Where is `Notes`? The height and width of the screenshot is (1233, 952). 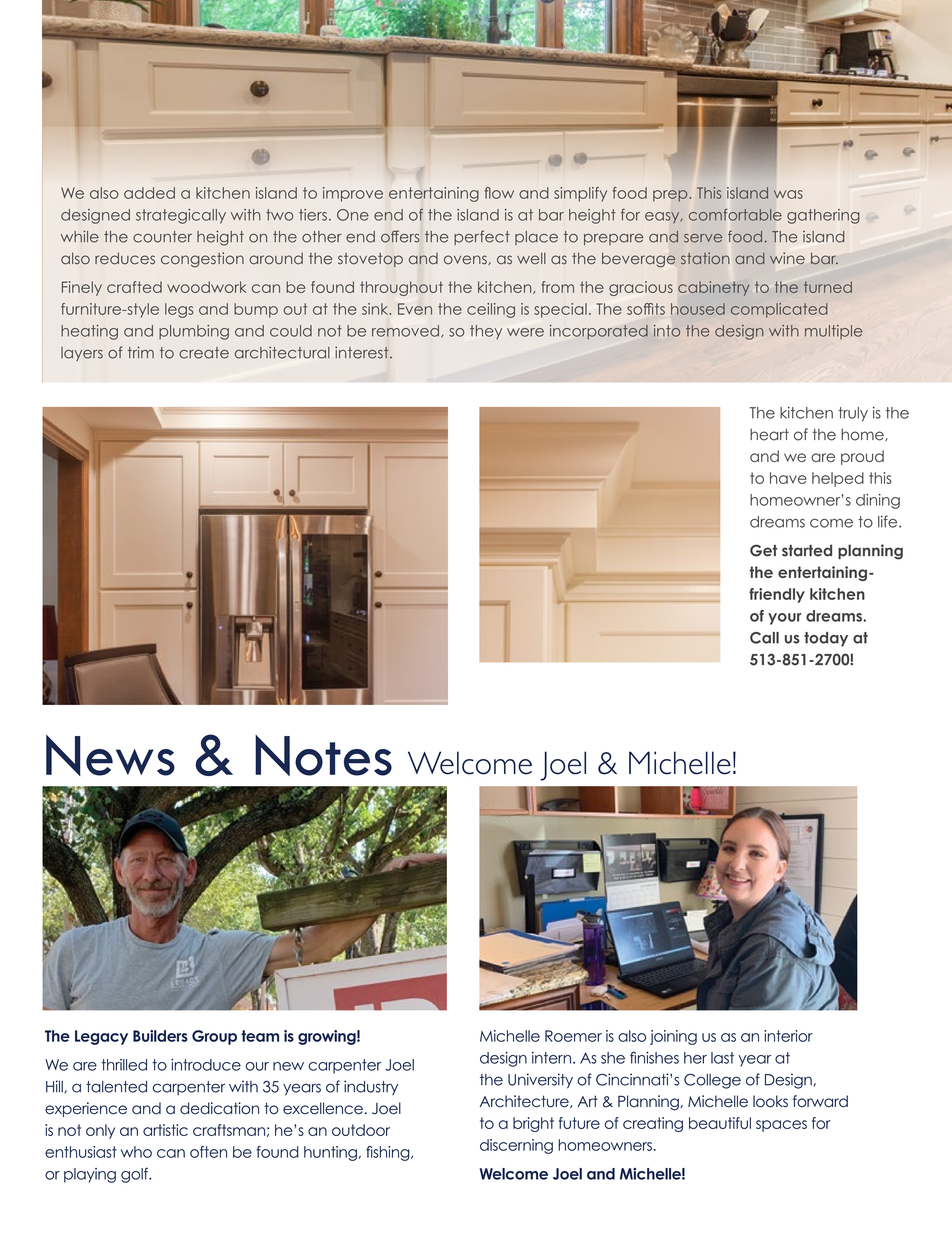 Notes is located at coordinates (323, 755).
